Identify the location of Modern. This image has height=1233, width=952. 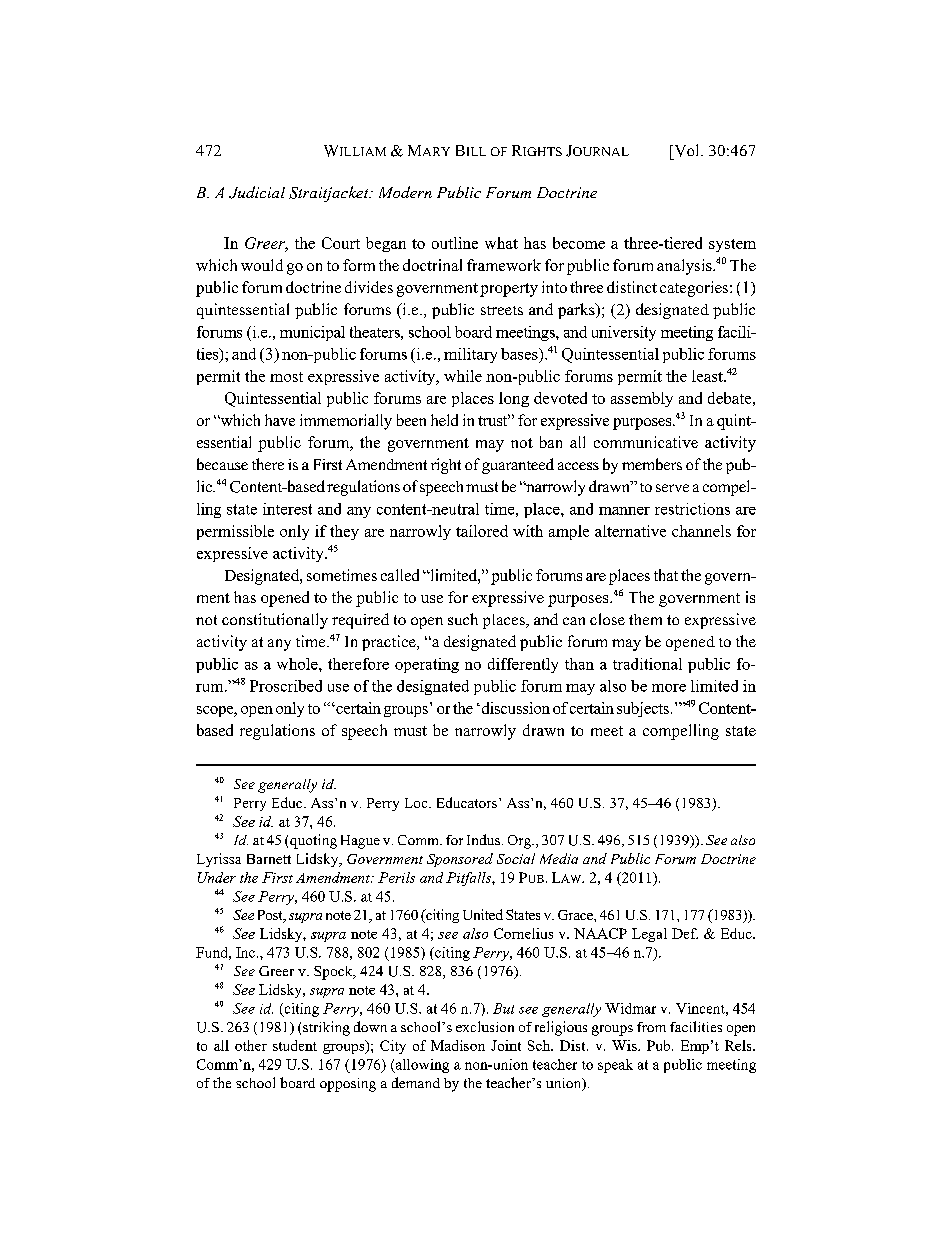
(405, 192).
